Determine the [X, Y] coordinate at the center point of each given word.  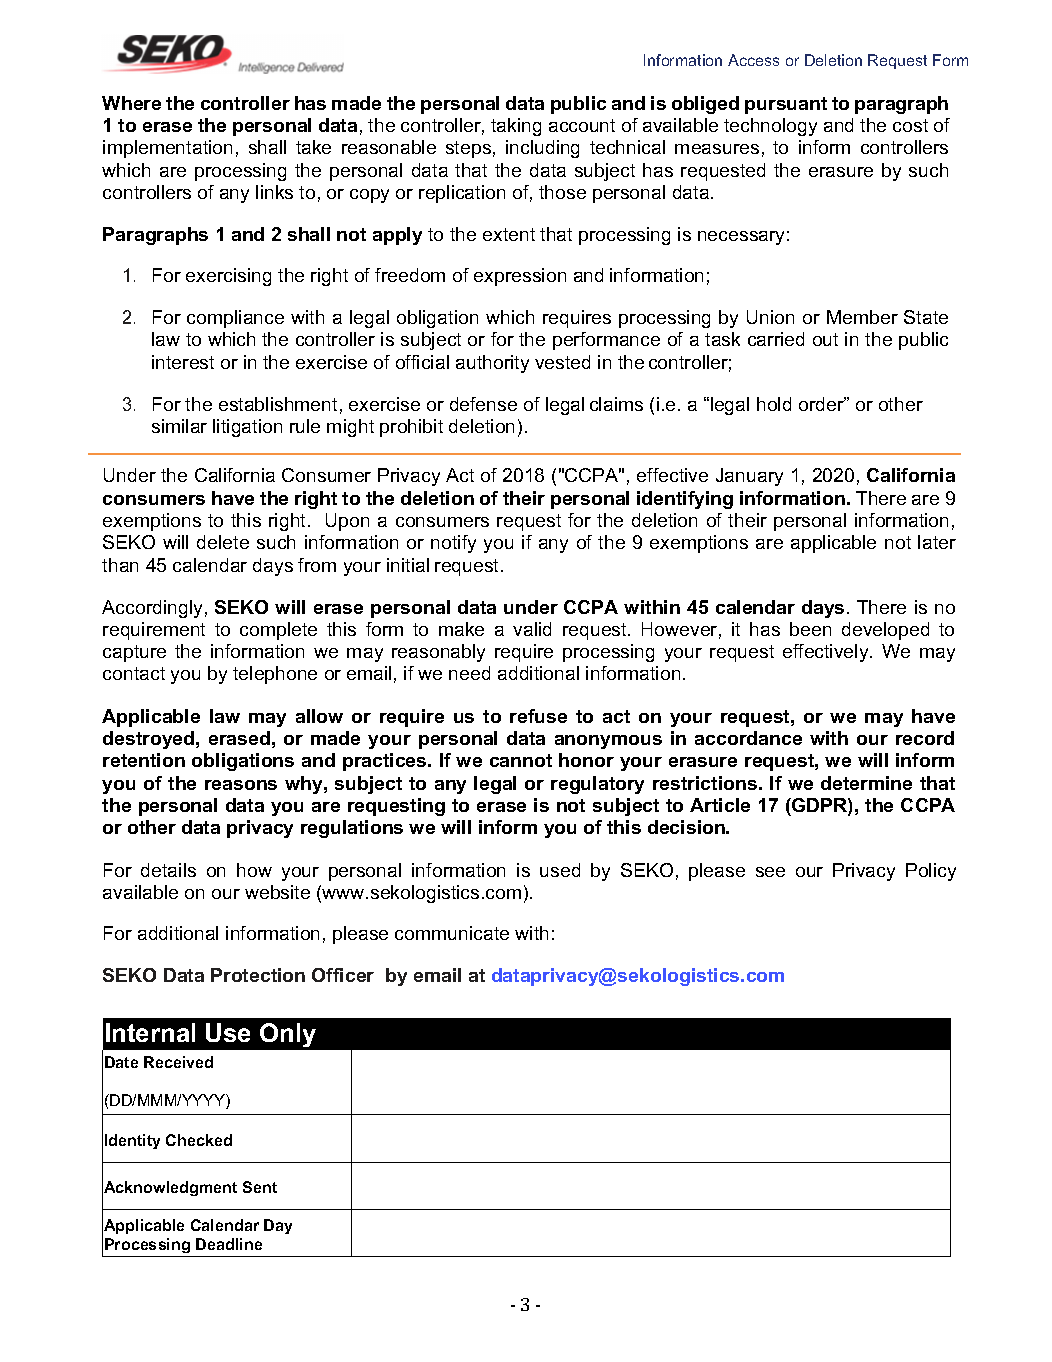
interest [183, 362]
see [770, 872]
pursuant [786, 105]
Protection [258, 975]
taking [516, 127]
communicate [452, 933]
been [810, 629]
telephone [275, 675]
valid [532, 629]
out [825, 339]
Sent [260, 1187]
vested [562, 362]
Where [131, 103]
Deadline [229, 1244]
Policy [931, 872]
